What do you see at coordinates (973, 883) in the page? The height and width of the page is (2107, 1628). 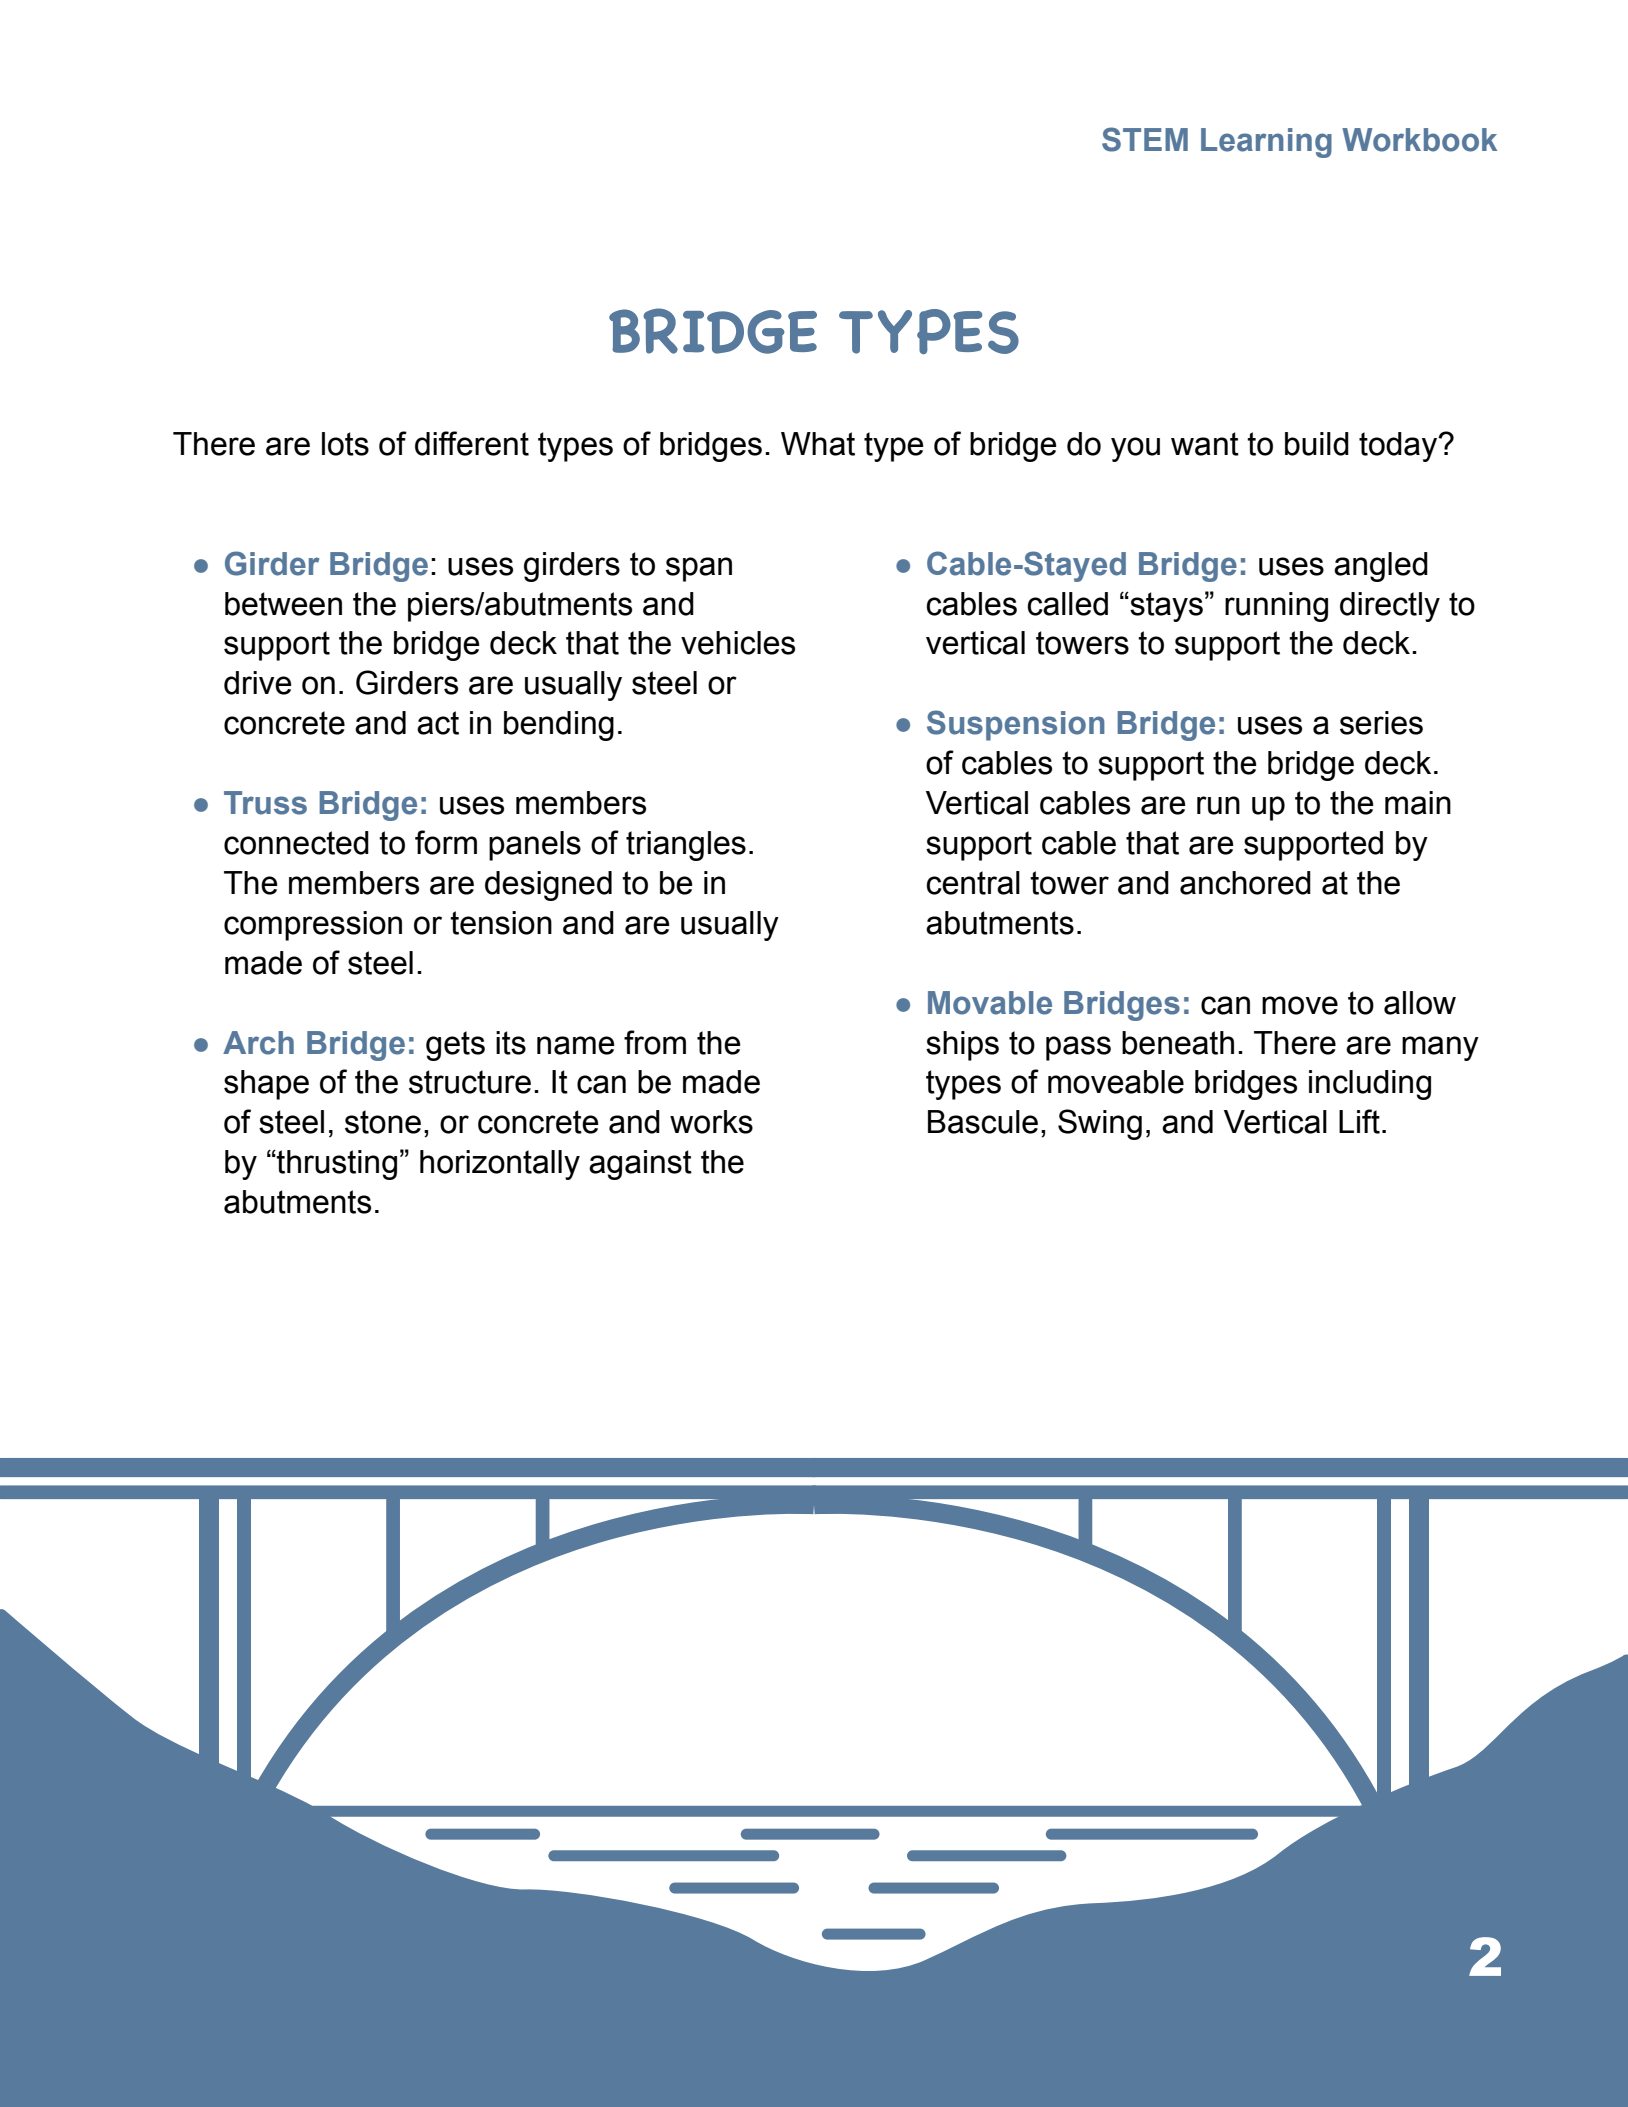 I see `central` at bounding box center [973, 883].
